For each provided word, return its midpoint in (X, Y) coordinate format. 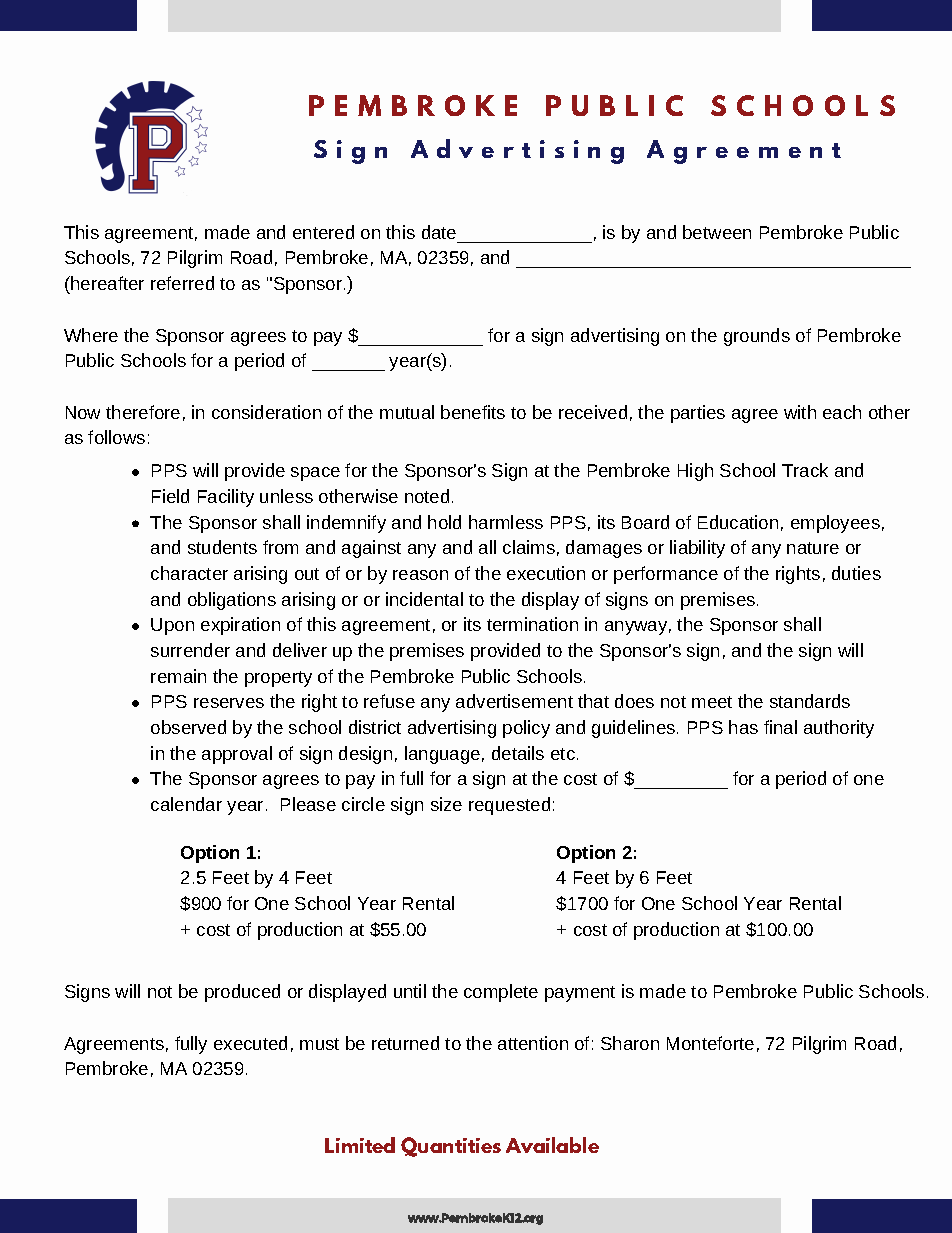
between (717, 232)
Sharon (630, 1043)
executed (250, 1043)
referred (182, 283)
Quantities (451, 1147)
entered (323, 232)
